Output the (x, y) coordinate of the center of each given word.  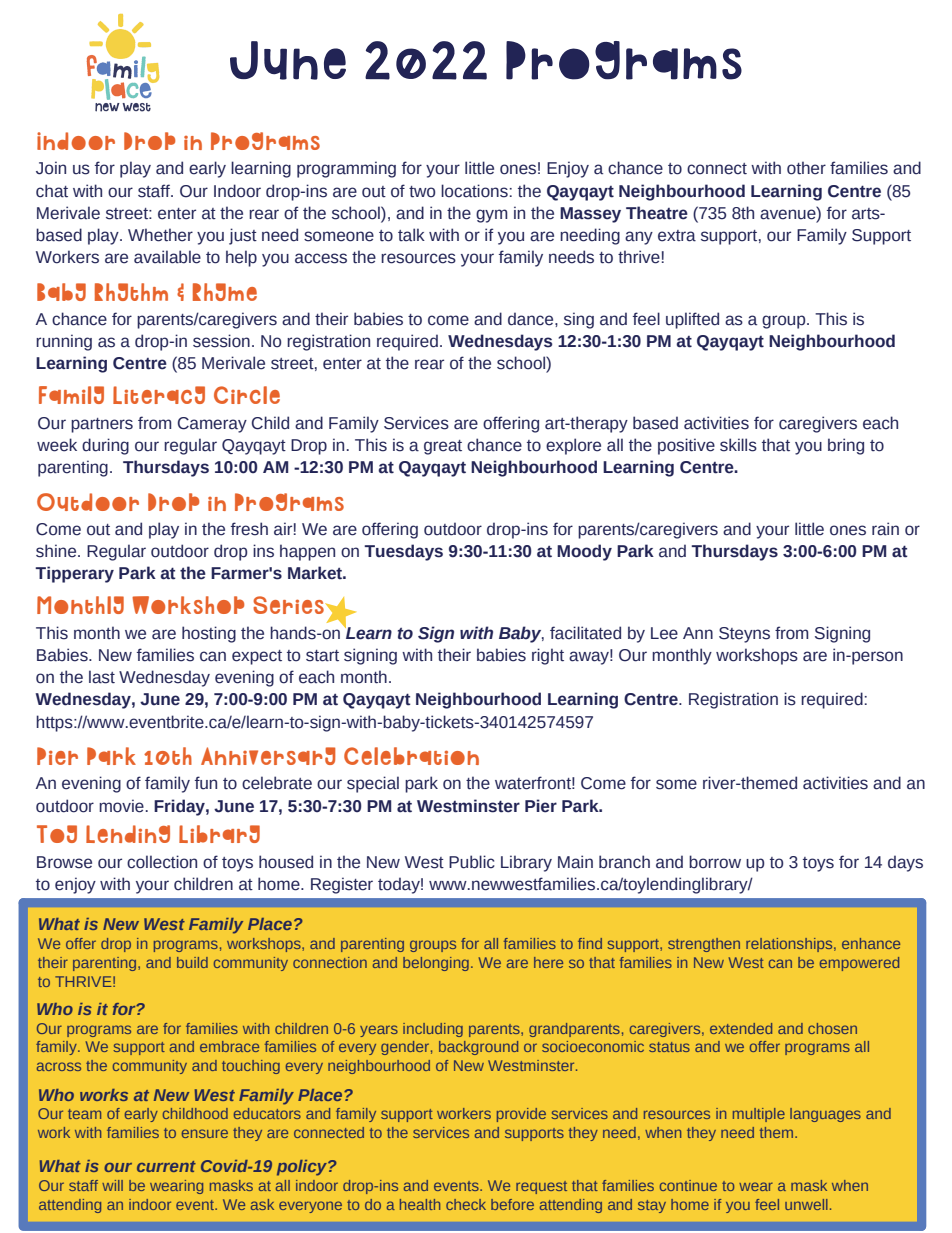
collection (162, 862)
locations (474, 191)
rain (885, 529)
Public (472, 862)
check (466, 1204)
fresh (249, 529)
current (166, 1166)
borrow (715, 862)
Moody (584, 552)
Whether (160, 235)
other (806, 168)
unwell (806, 1204)
